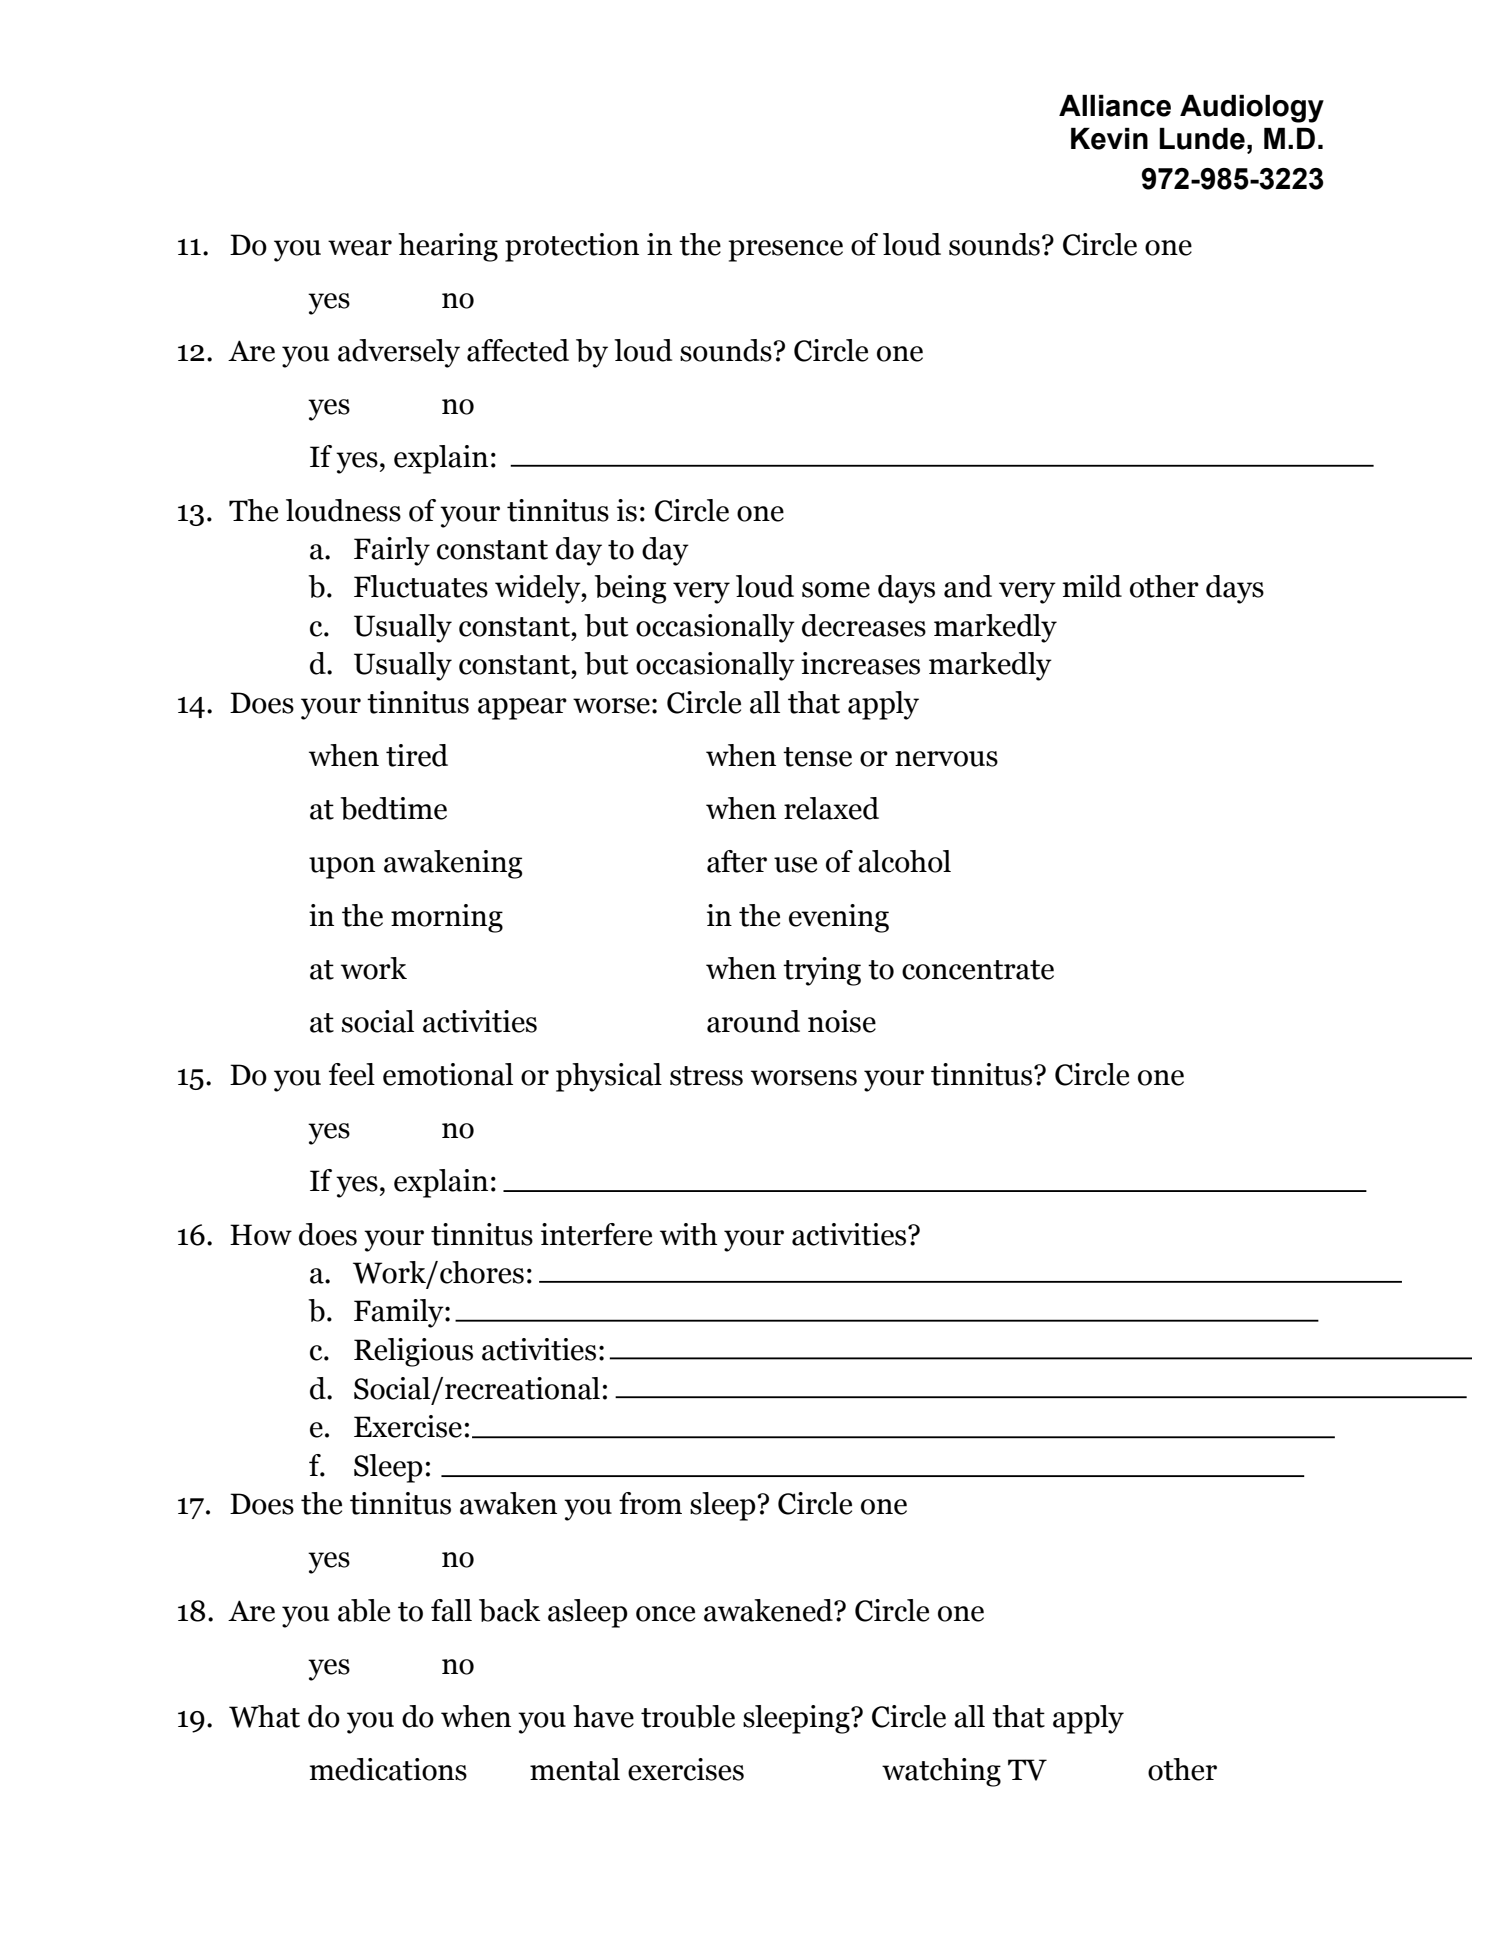 This screenshot has width=1501, height=1943. I want to click on some, so click(836, 590).
